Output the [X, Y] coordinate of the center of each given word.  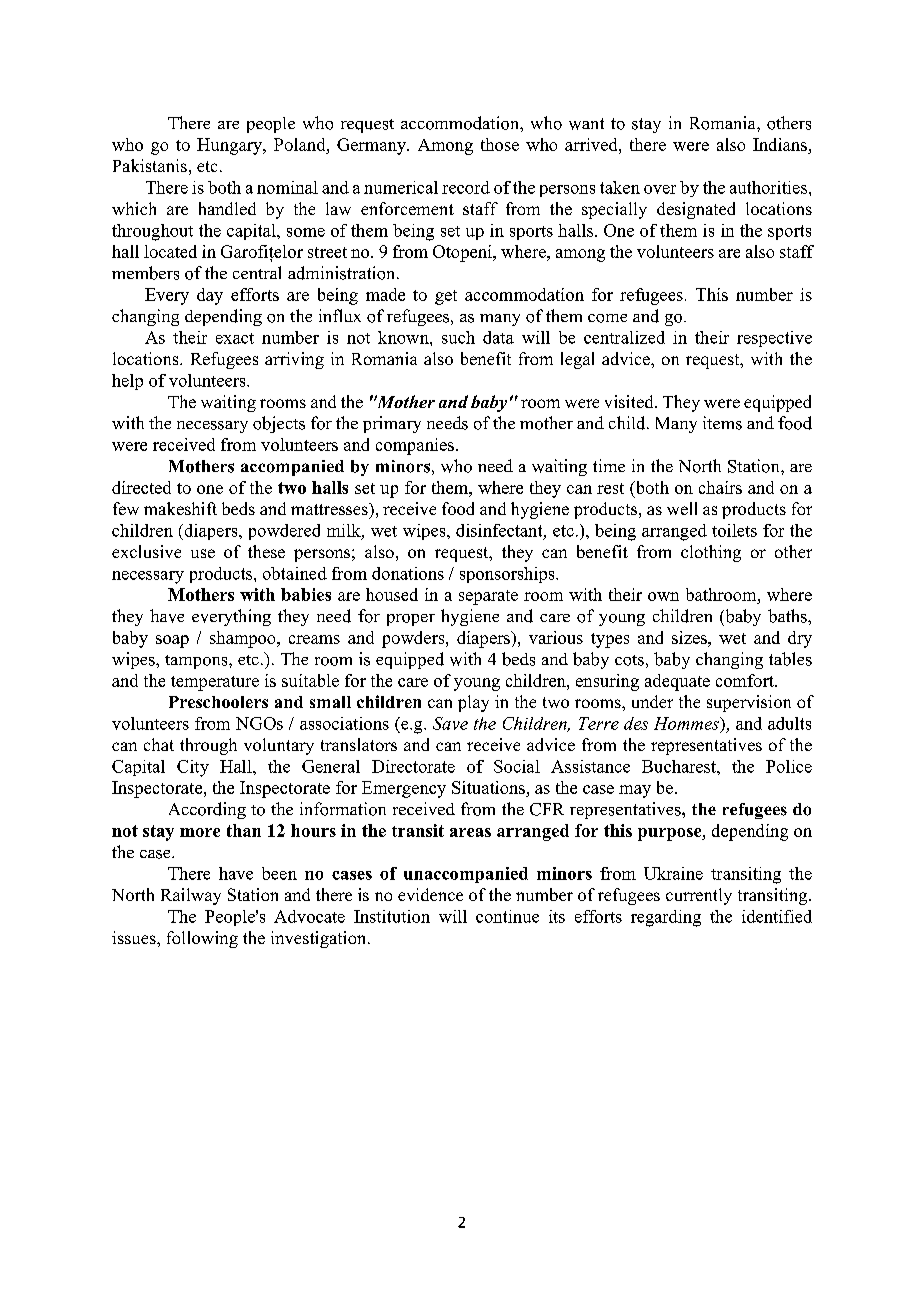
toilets [734, 530]
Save [450, 723]
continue [507, 916]
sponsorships [508, 575]
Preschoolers [218, 702]
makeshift [180, 508]
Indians [780, 144]
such [458, 337]
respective [774, 339]
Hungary [230, 146]
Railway [191, 896]
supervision [749, 703]
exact [235, 338]
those [500, 144]
